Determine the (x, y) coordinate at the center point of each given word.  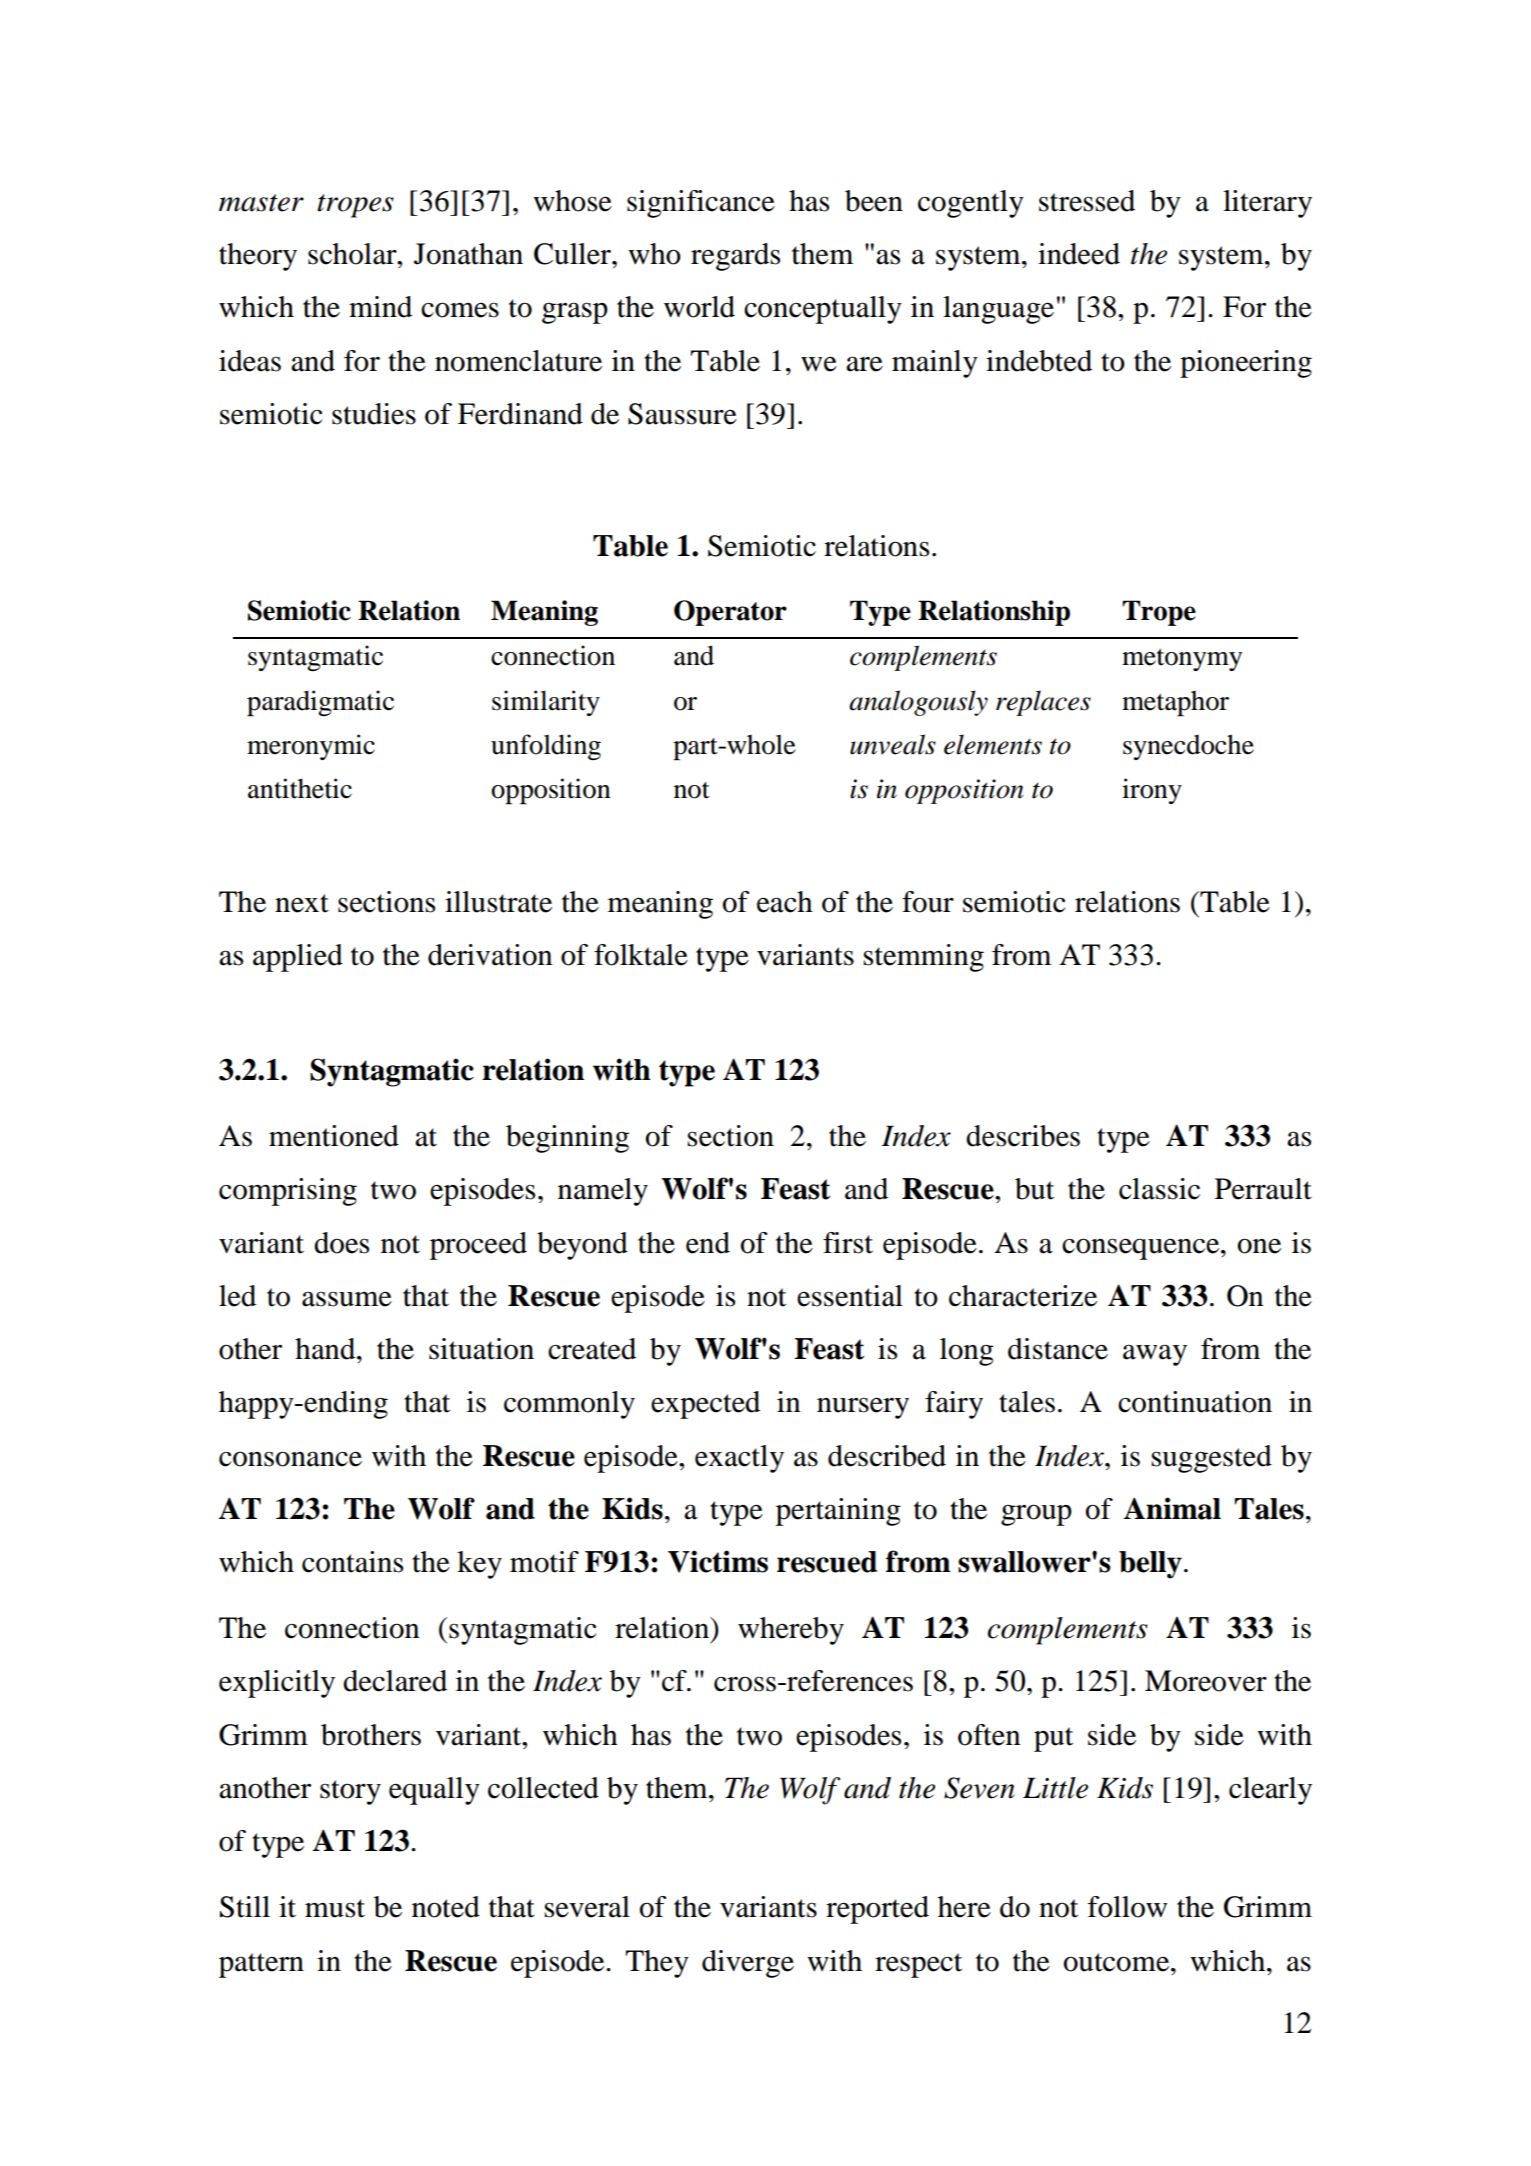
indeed (1079, 254)
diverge (748, 1964)
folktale (641, 955)
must (335, 1908)
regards (735, 257)
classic (1159, 1189)
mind (380, 307)
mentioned (334, 1136)
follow (1127, 1907)
